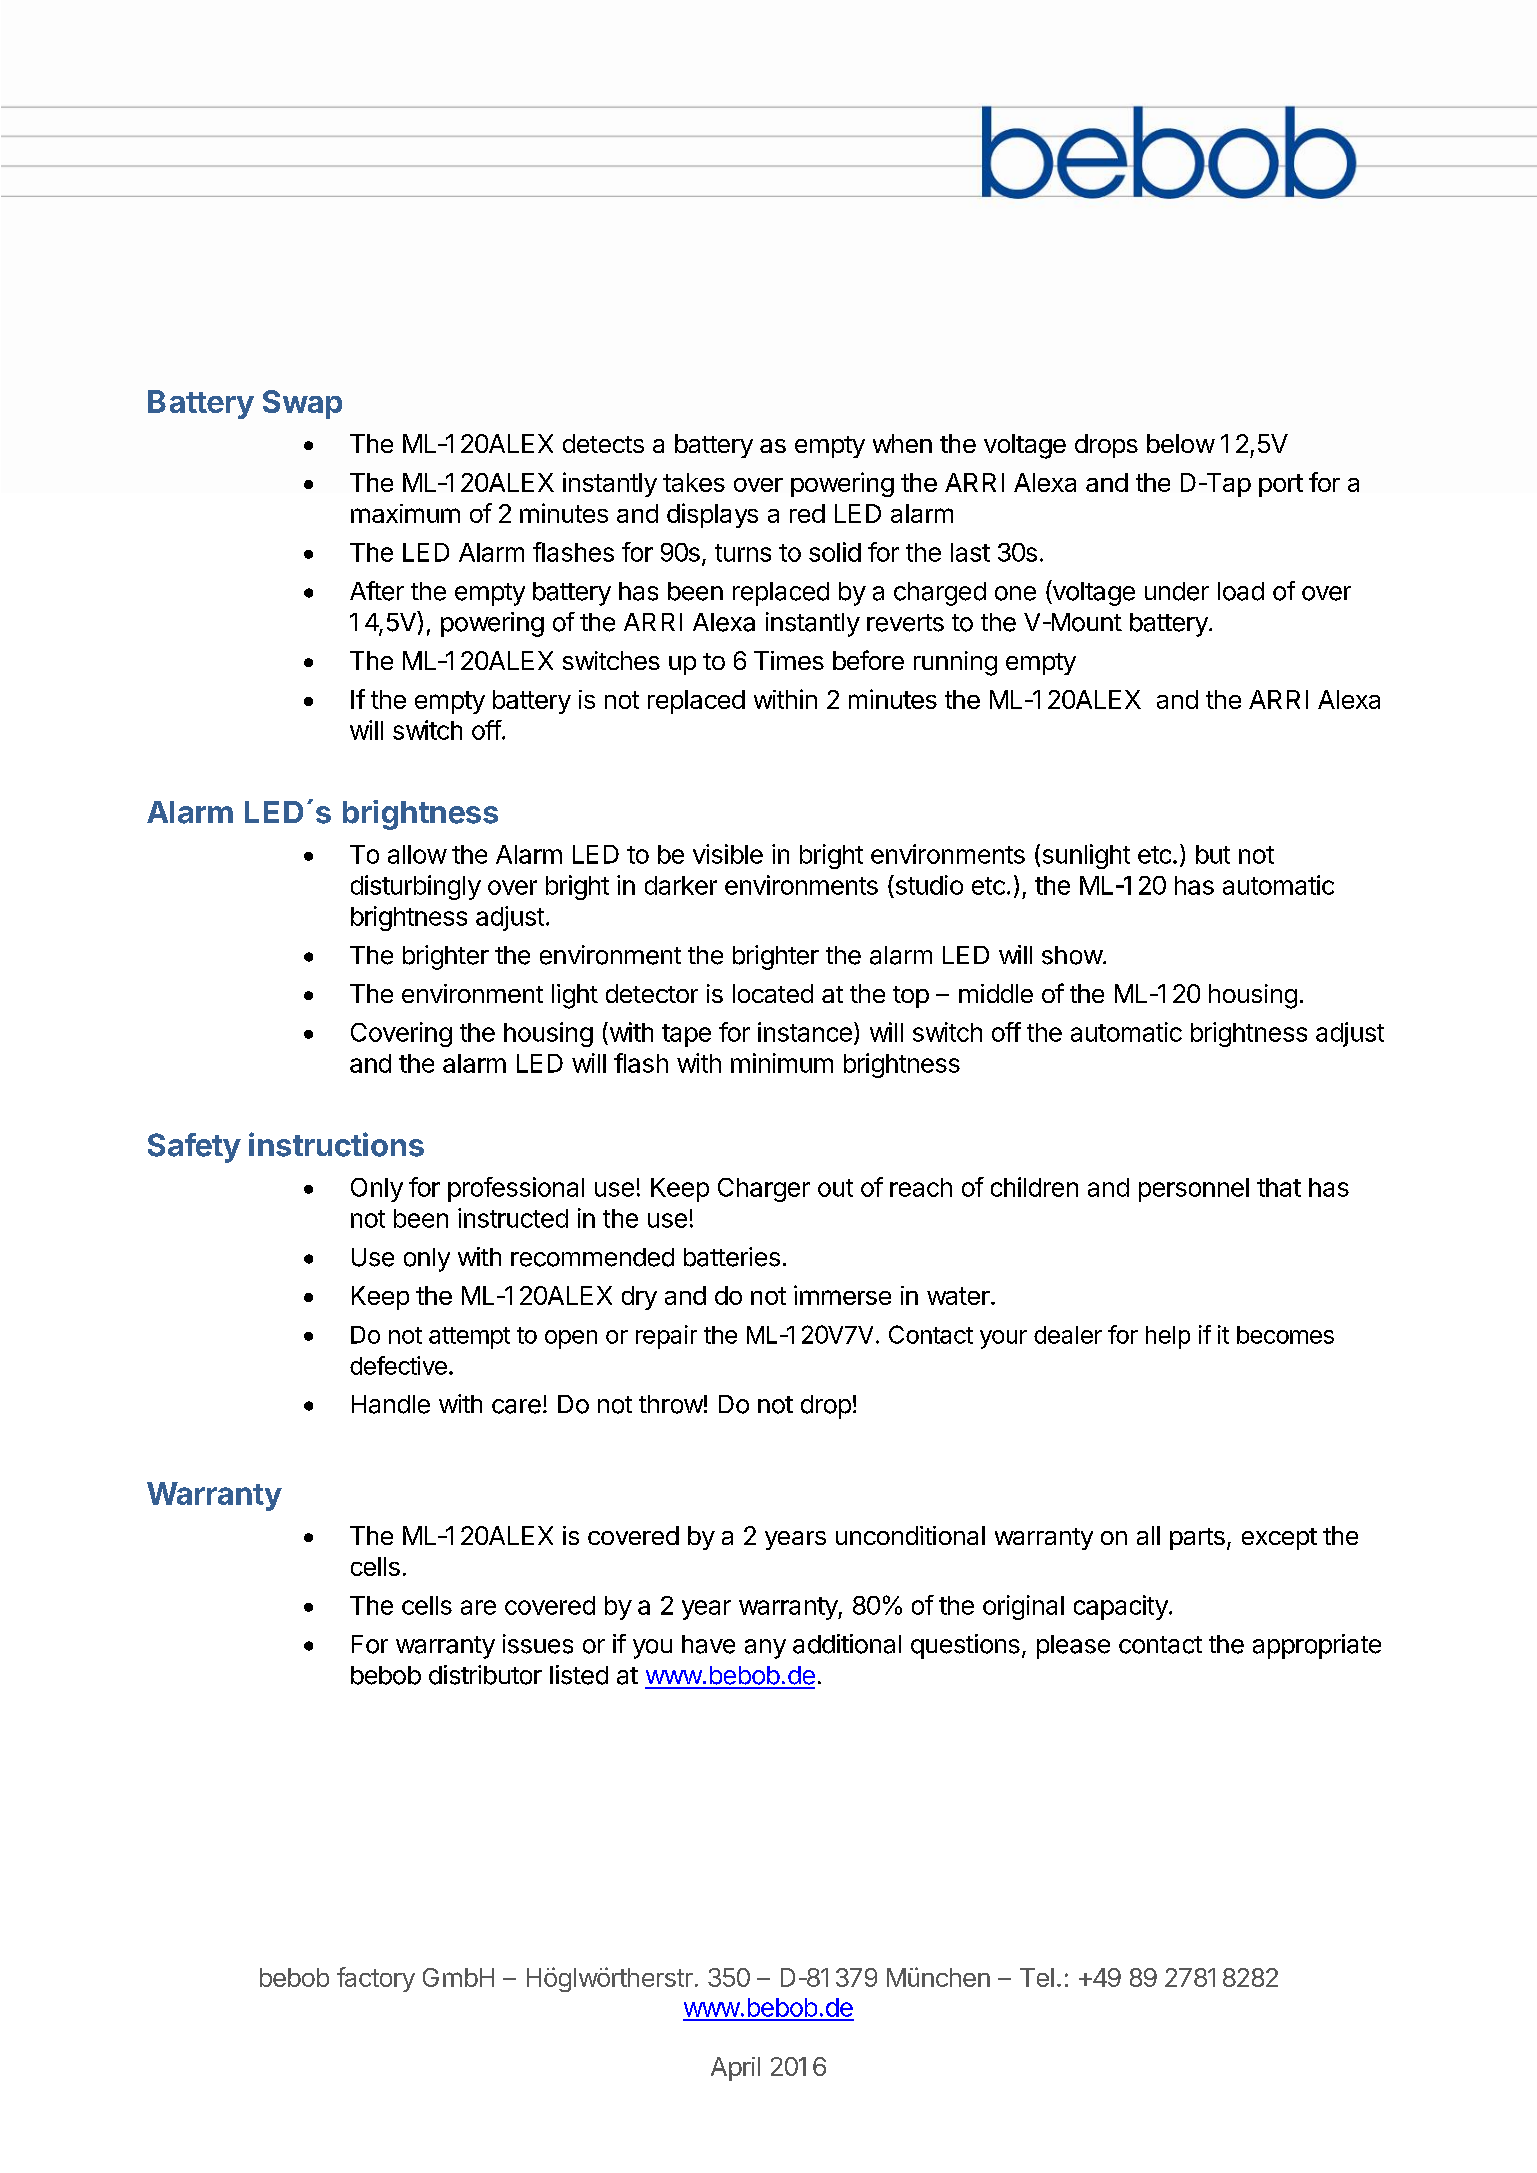  What do you see at coordinates (485, 1675) in the document?
I see `distributor` at bounding box center [485, 1675].
